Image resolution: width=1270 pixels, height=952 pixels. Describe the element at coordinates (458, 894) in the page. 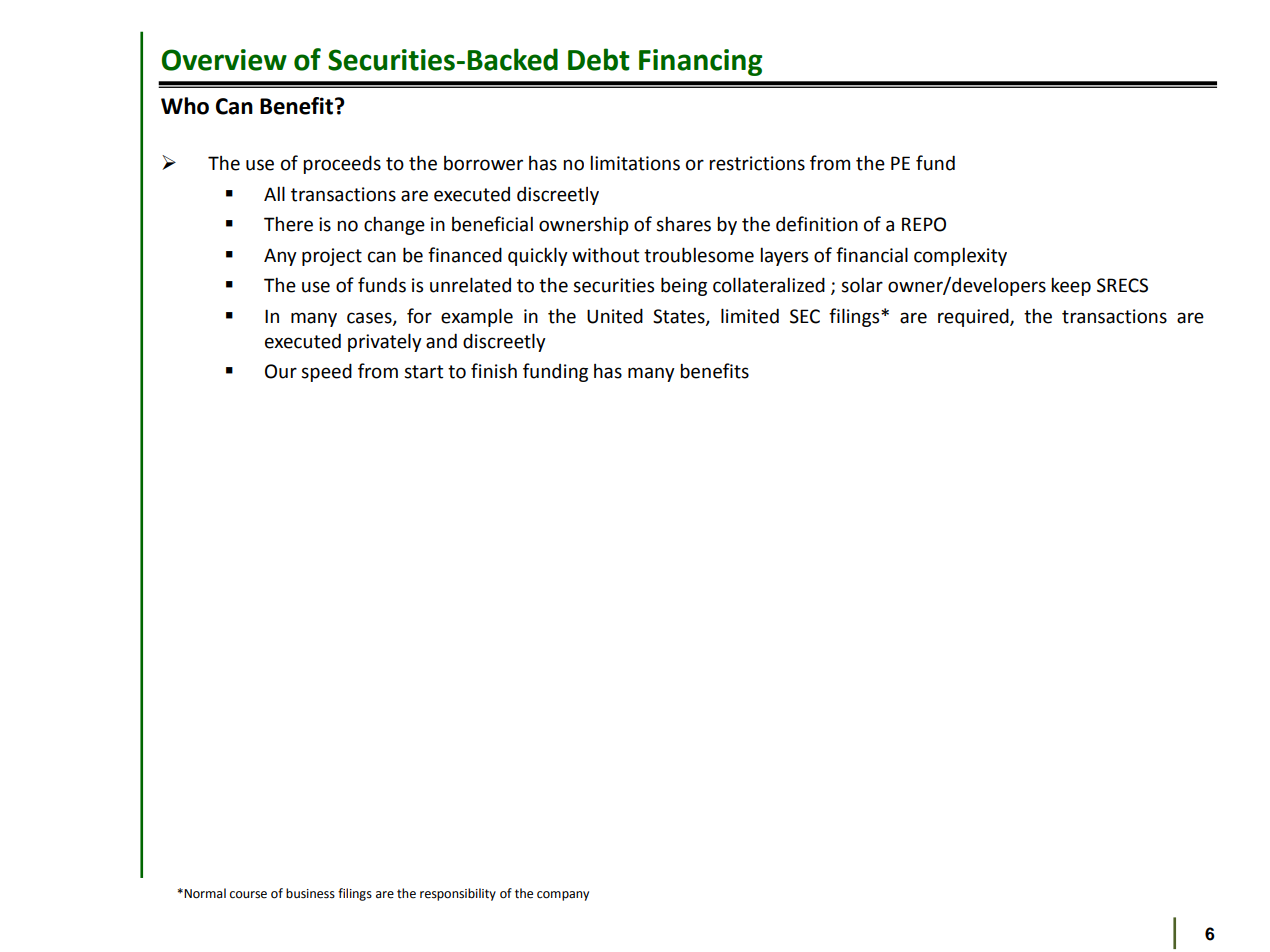

I see `responsibility` at that location.
